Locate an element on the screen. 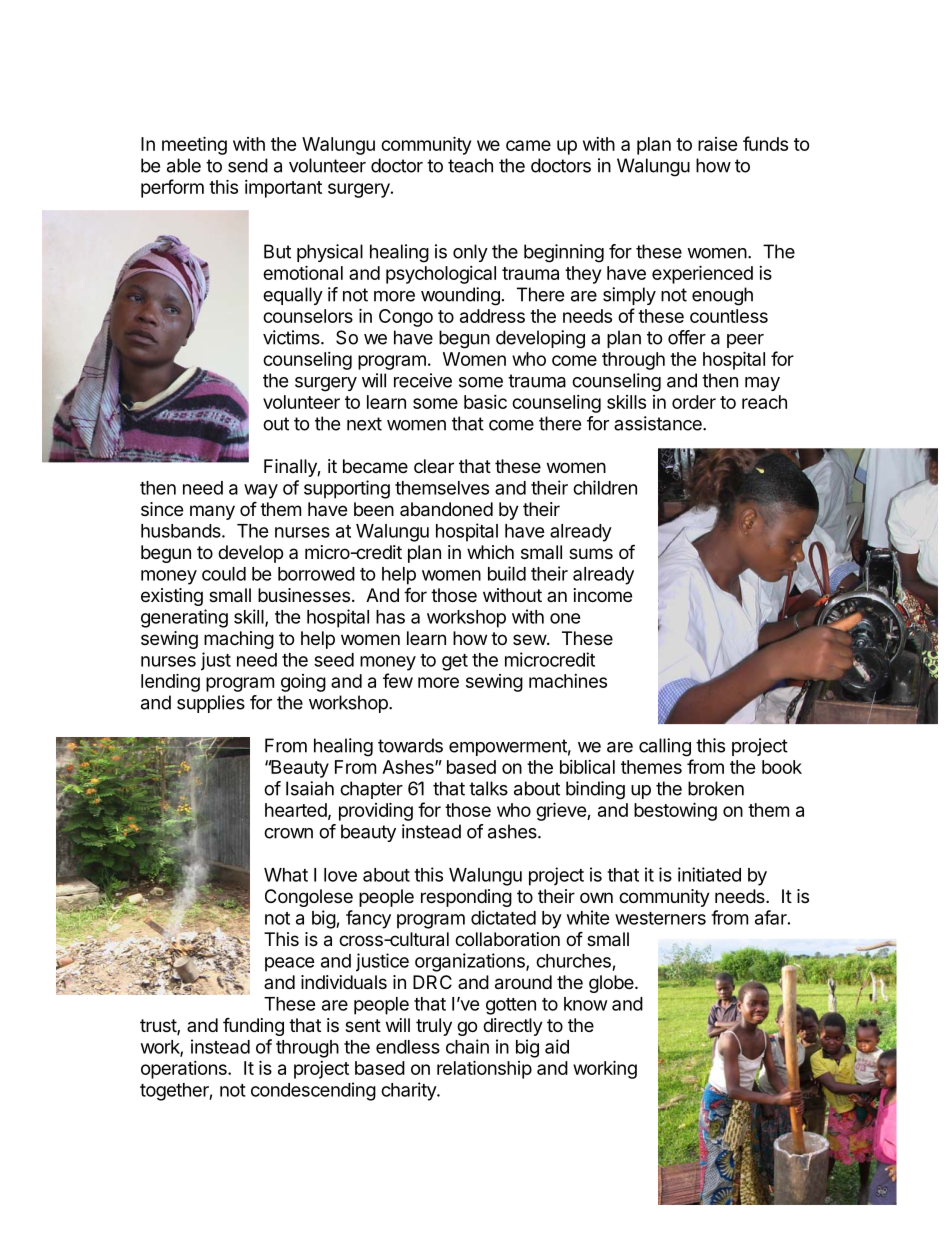 This screenshot has height=1233, width=952. teach is located at coordinates (470, 165).
